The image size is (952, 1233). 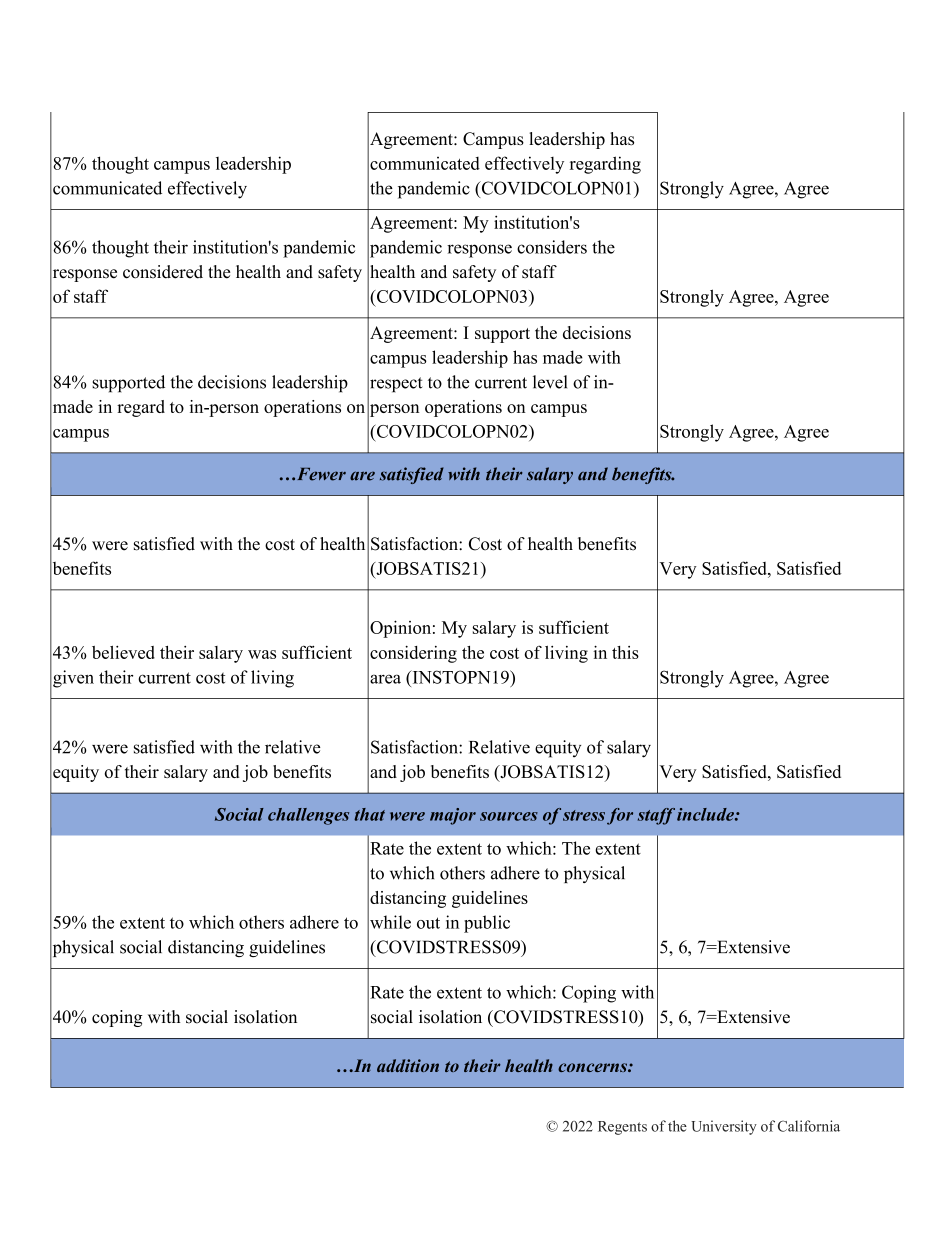 I want to click on was, so click(x=262, y=654).
